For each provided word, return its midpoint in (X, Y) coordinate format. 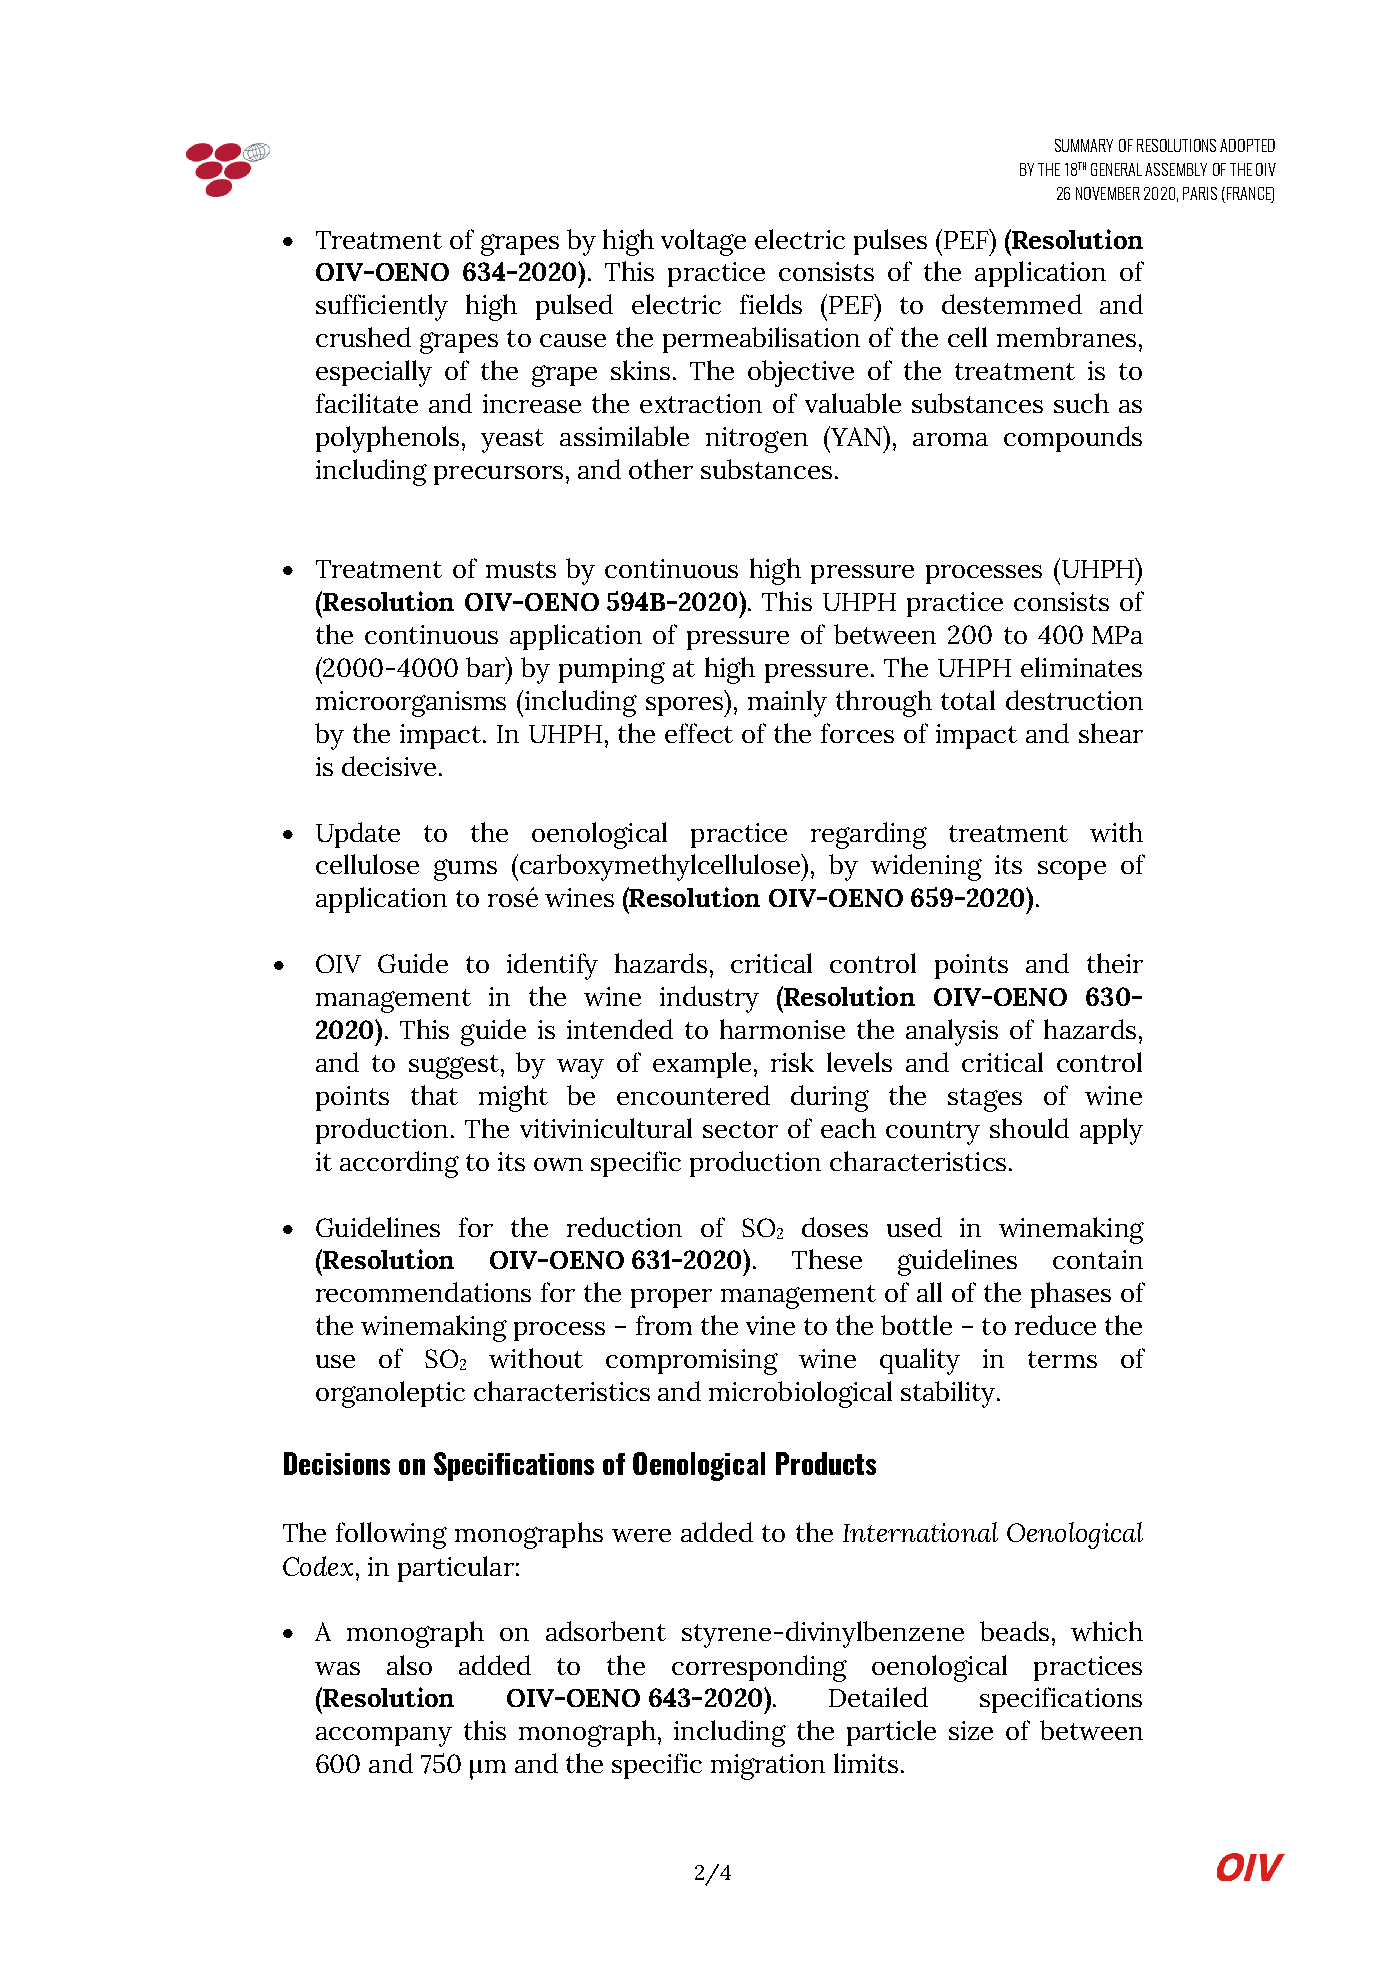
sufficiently (382, 307)
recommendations (423, 1292)
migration (768, 1767)
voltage (703, 242)
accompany (384, 1737)
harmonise (782, 1029)
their (1115, 963)
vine (770, 1325)
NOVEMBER (1108, 193)
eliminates (1081, 667)
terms (1062, 1359)
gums (465, 870)
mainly (787, 703)
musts (521, 569)
